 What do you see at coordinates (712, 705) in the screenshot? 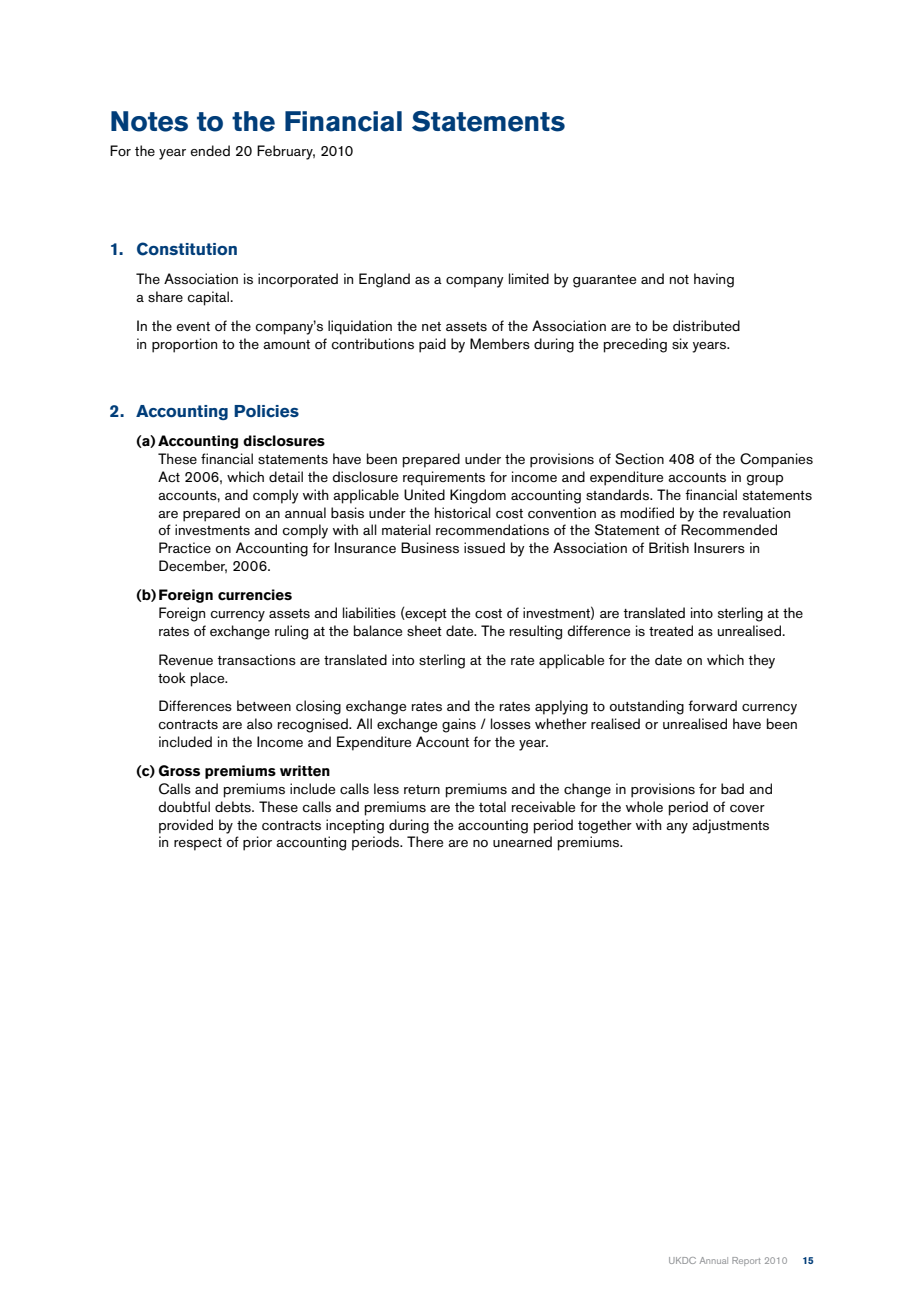
I see `forward` at bounding box center [712, 705].
